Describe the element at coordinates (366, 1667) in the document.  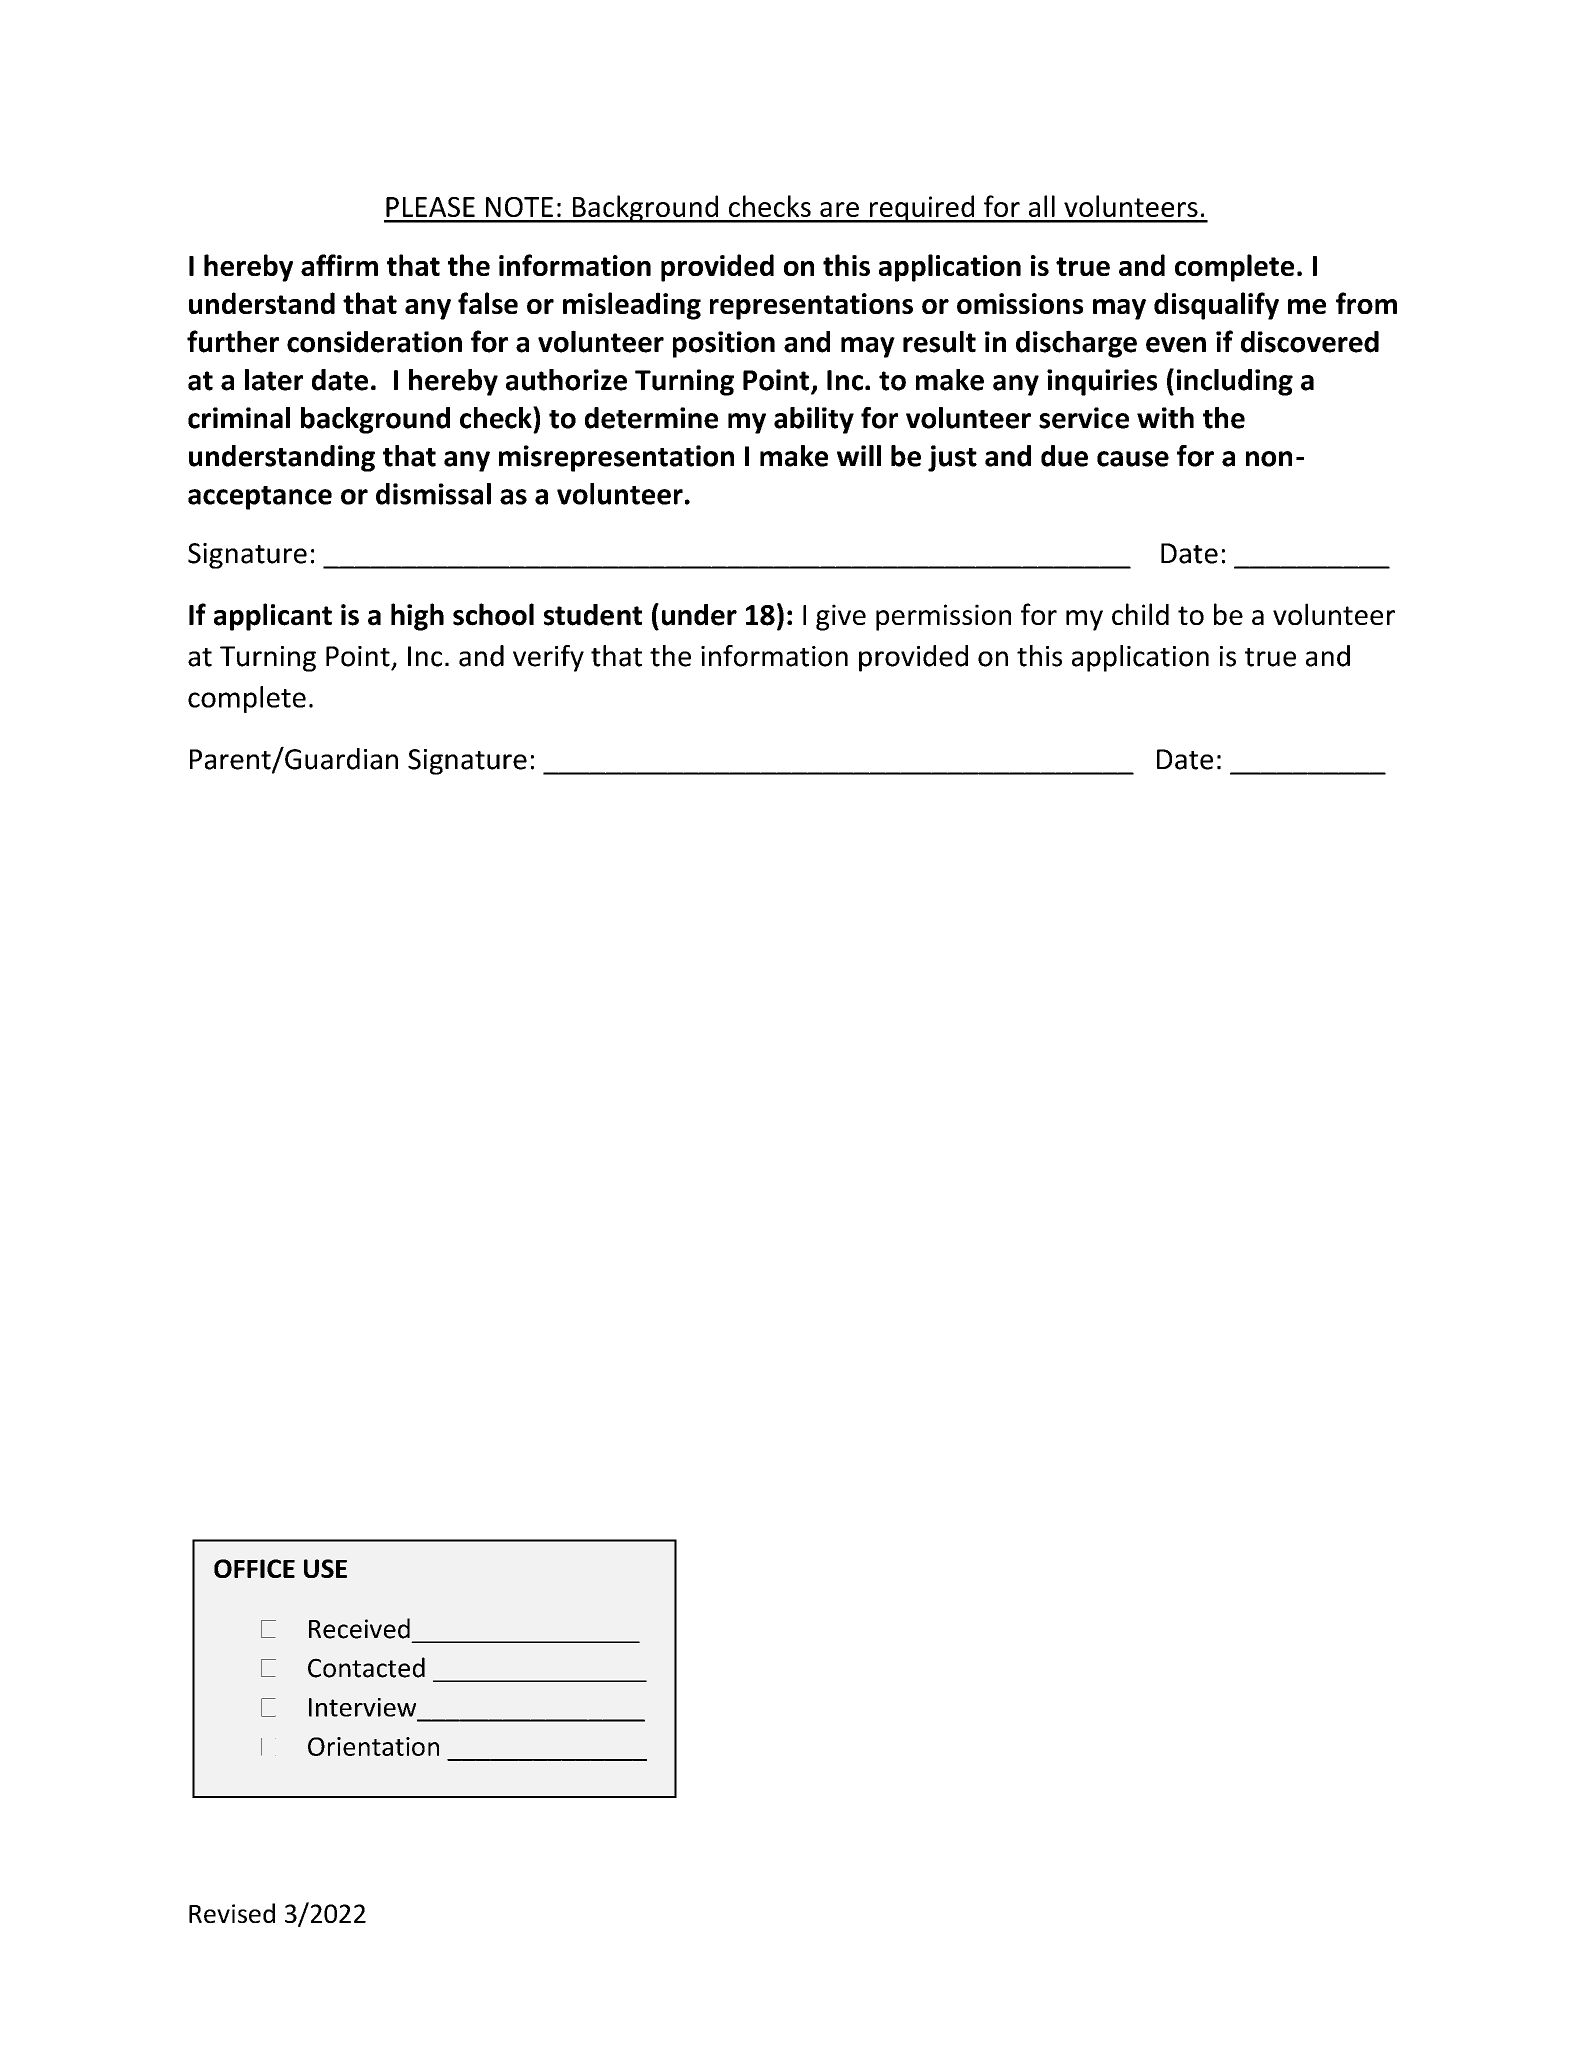
I see `Contacted` at that location.
